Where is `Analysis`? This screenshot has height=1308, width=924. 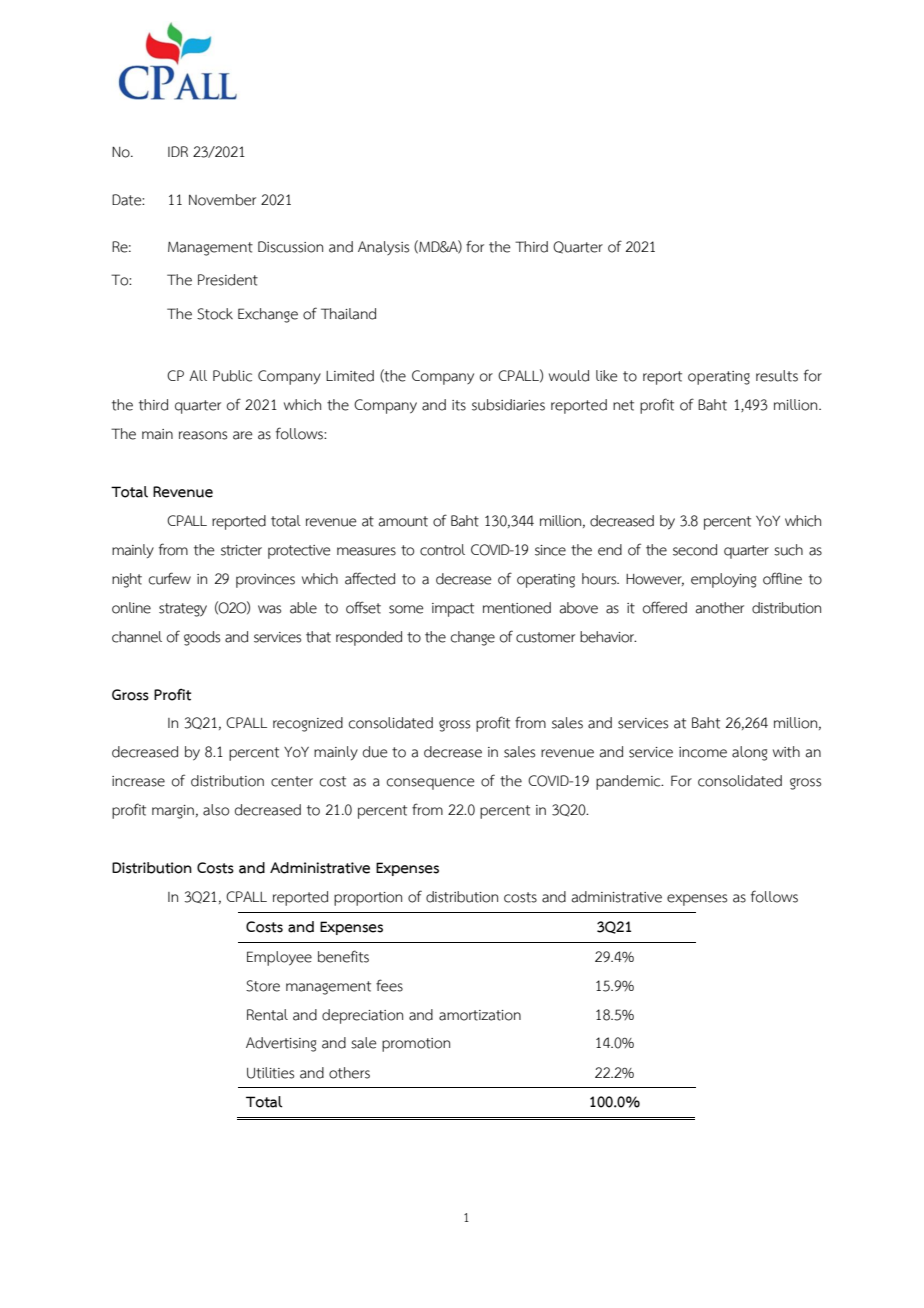 Analysis is located at coordinates (383, 248).
